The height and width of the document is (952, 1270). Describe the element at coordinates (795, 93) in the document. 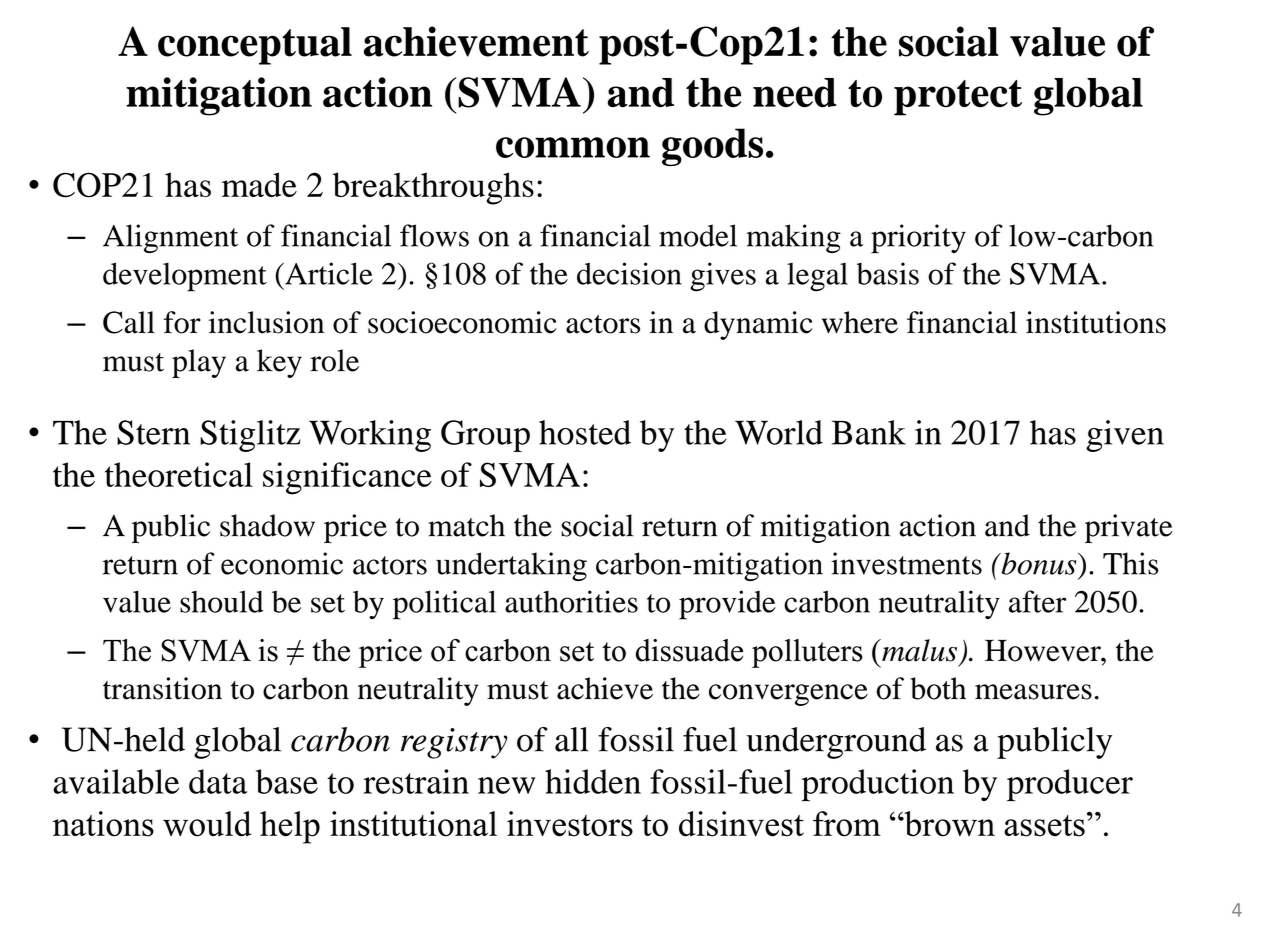

I see `need` at that location.
